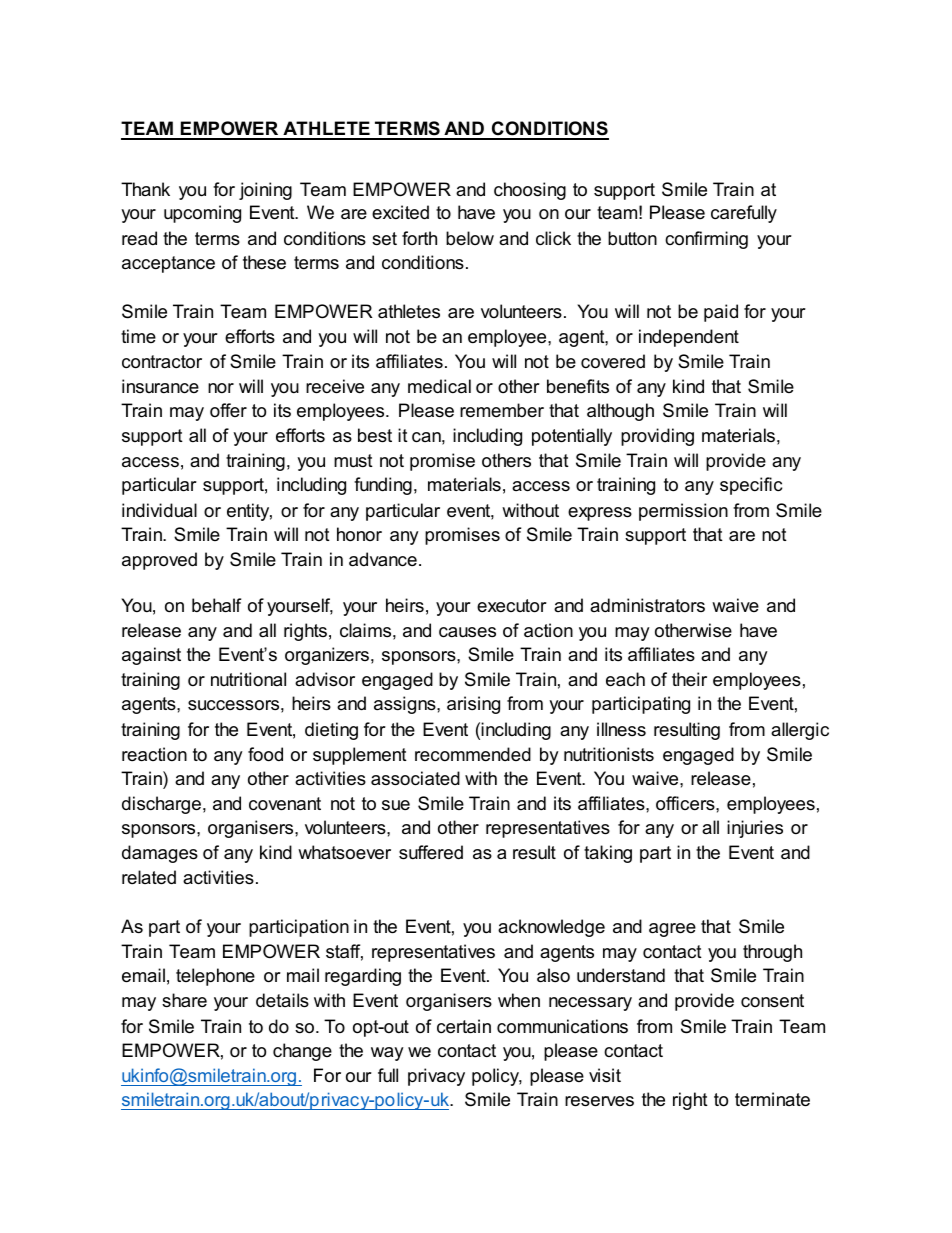  What do you see at coordinates (302, 1052) in the screenshot?
I see `change` at bounding box center [302, 1052].
